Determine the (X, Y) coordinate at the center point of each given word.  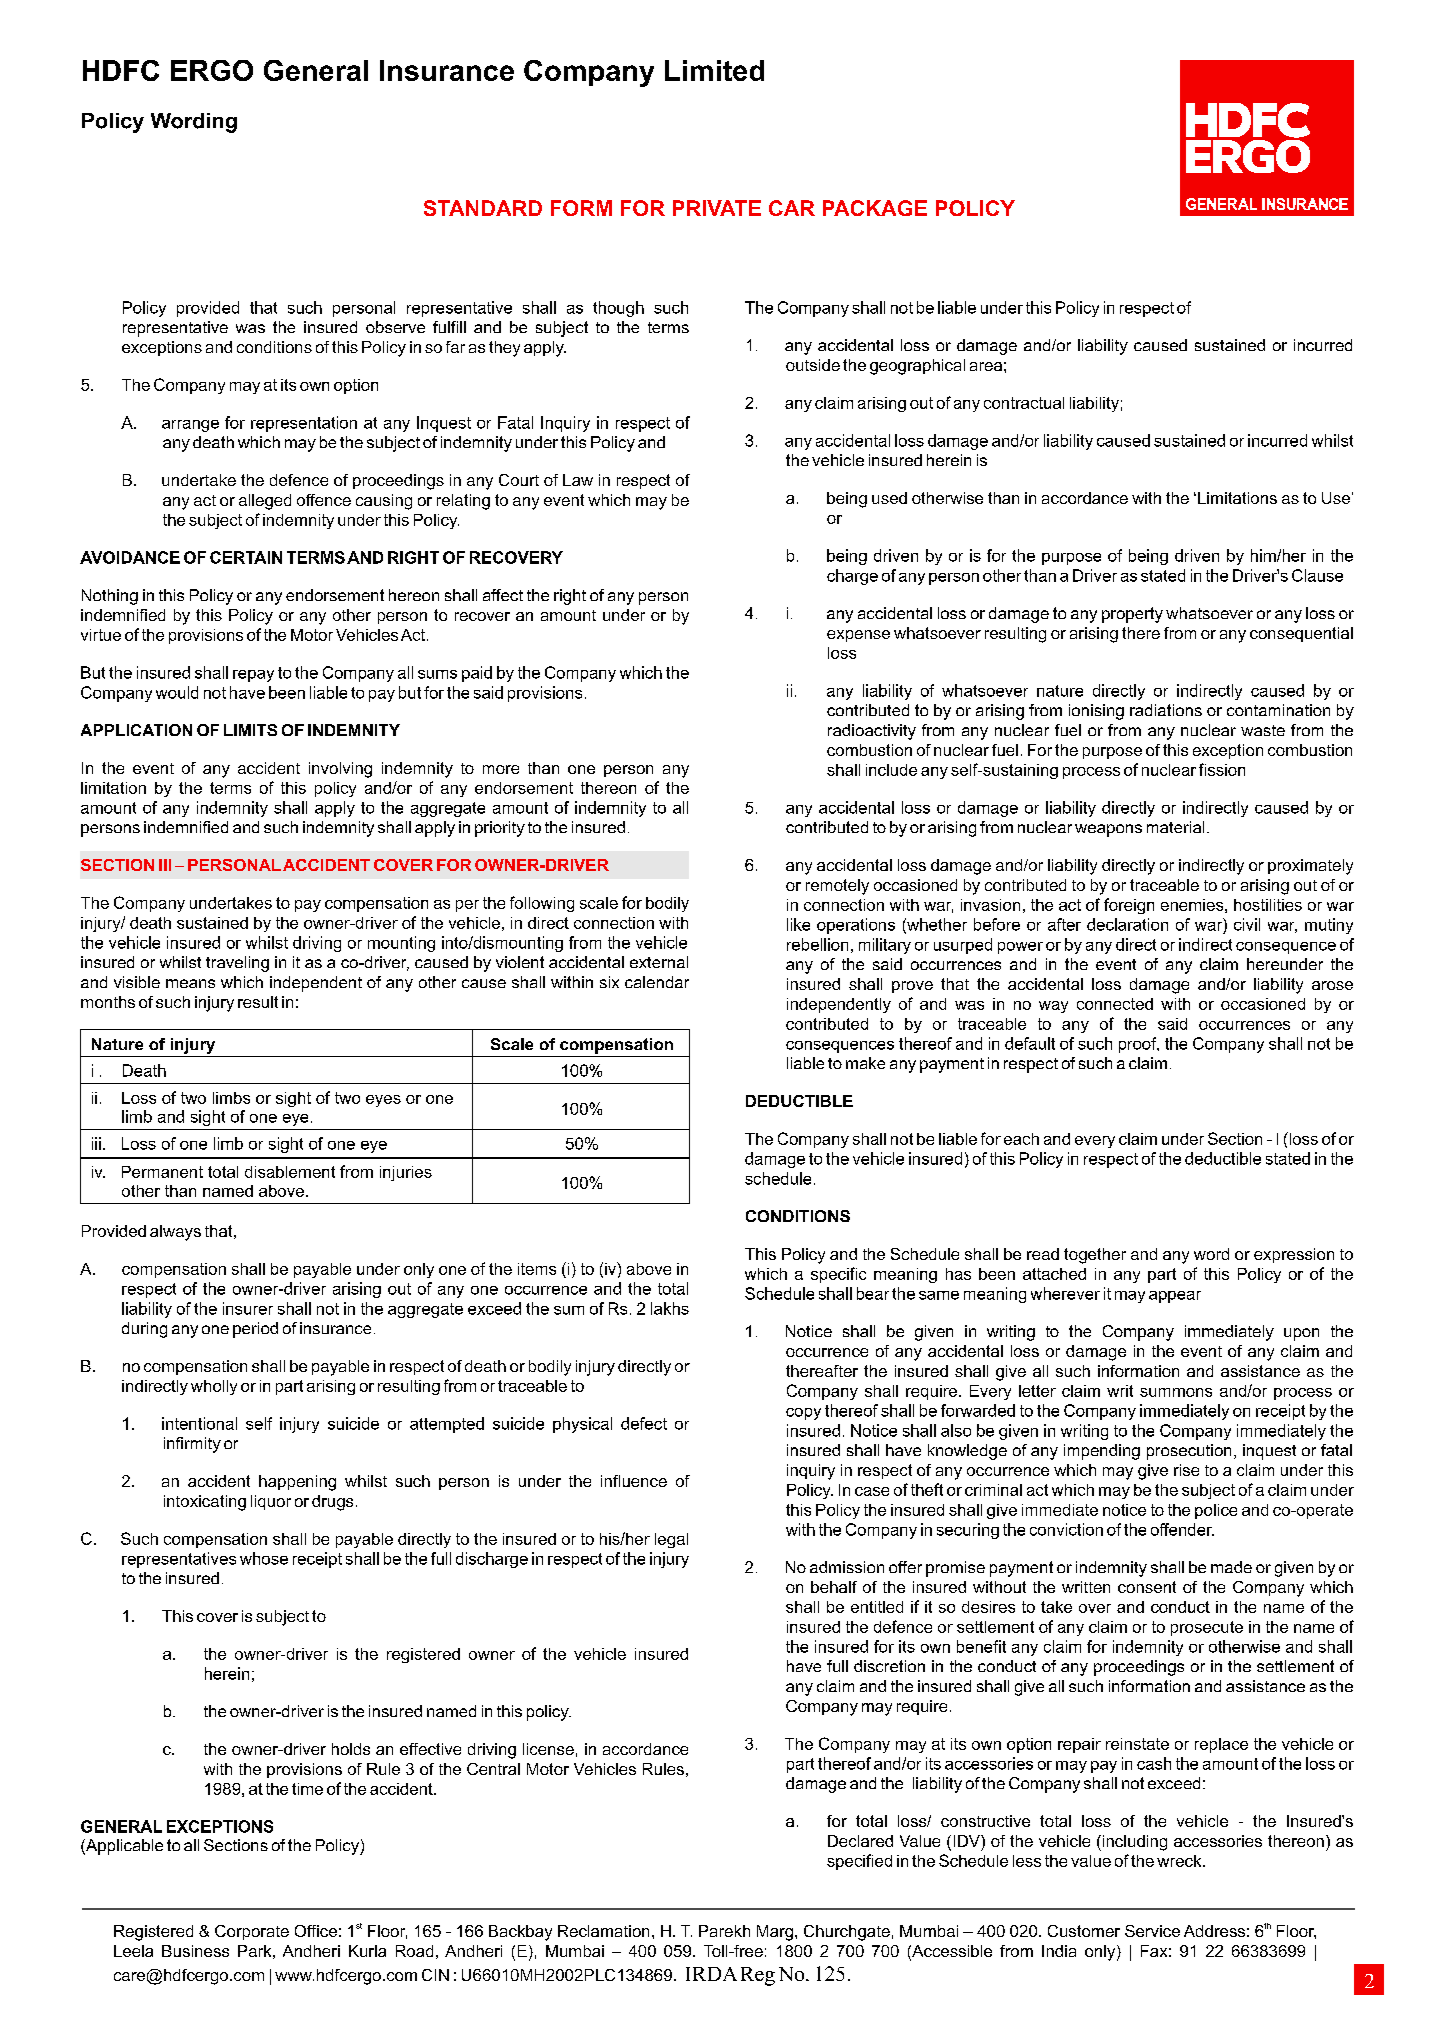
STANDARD (483, 208)
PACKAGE (875, 208)
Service (1152, 1931)
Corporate (252, 1932)
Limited (714, 70)
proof (1139, 1045)
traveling (237, 964)
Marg (775, 1933)
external (659, 962)
